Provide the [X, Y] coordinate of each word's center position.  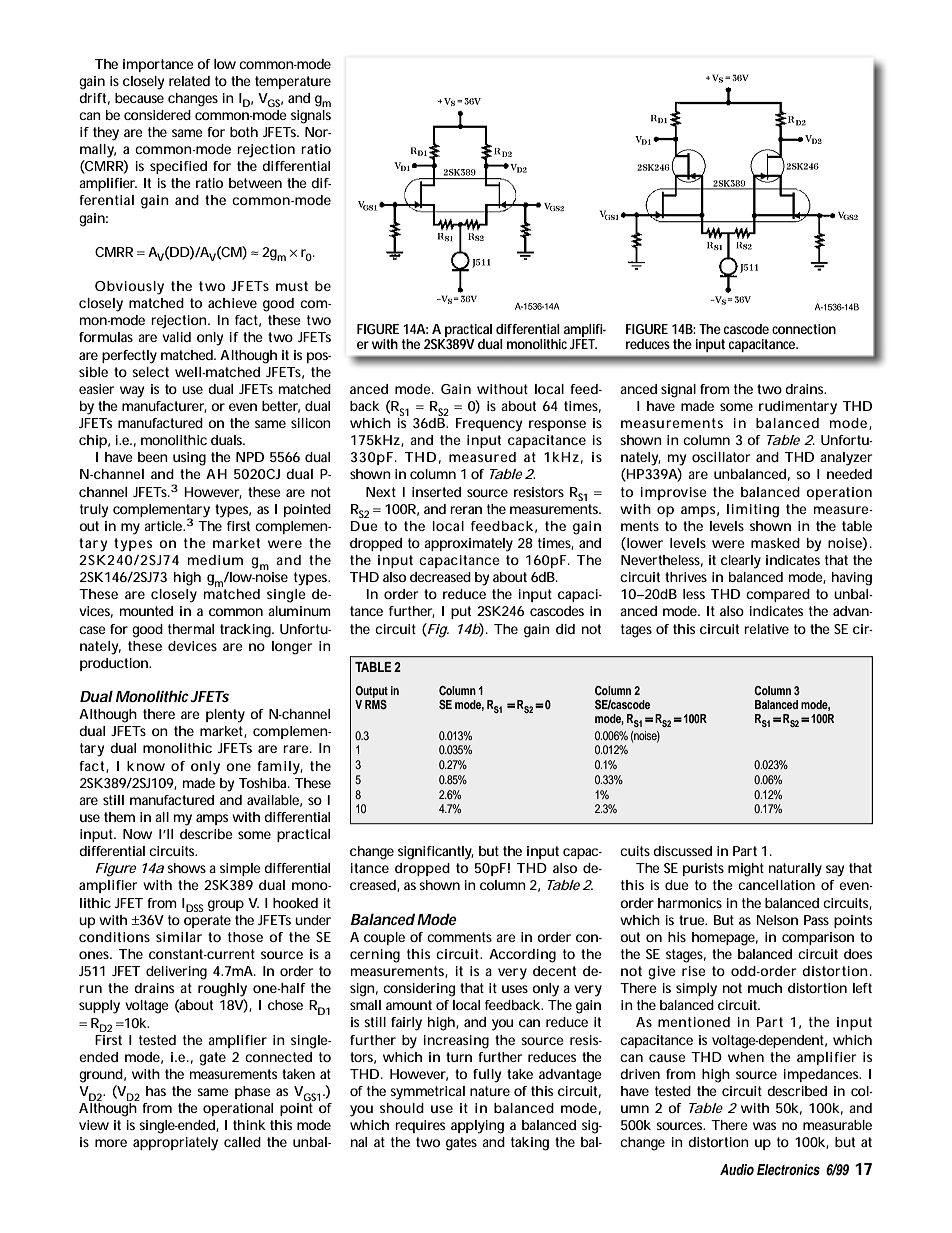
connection [804, 329]
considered [157, 115]
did [565, 629]
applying [477, 1127]
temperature [293, 82]
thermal [191, 629]
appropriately [175, 1144]
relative [766, 629]
